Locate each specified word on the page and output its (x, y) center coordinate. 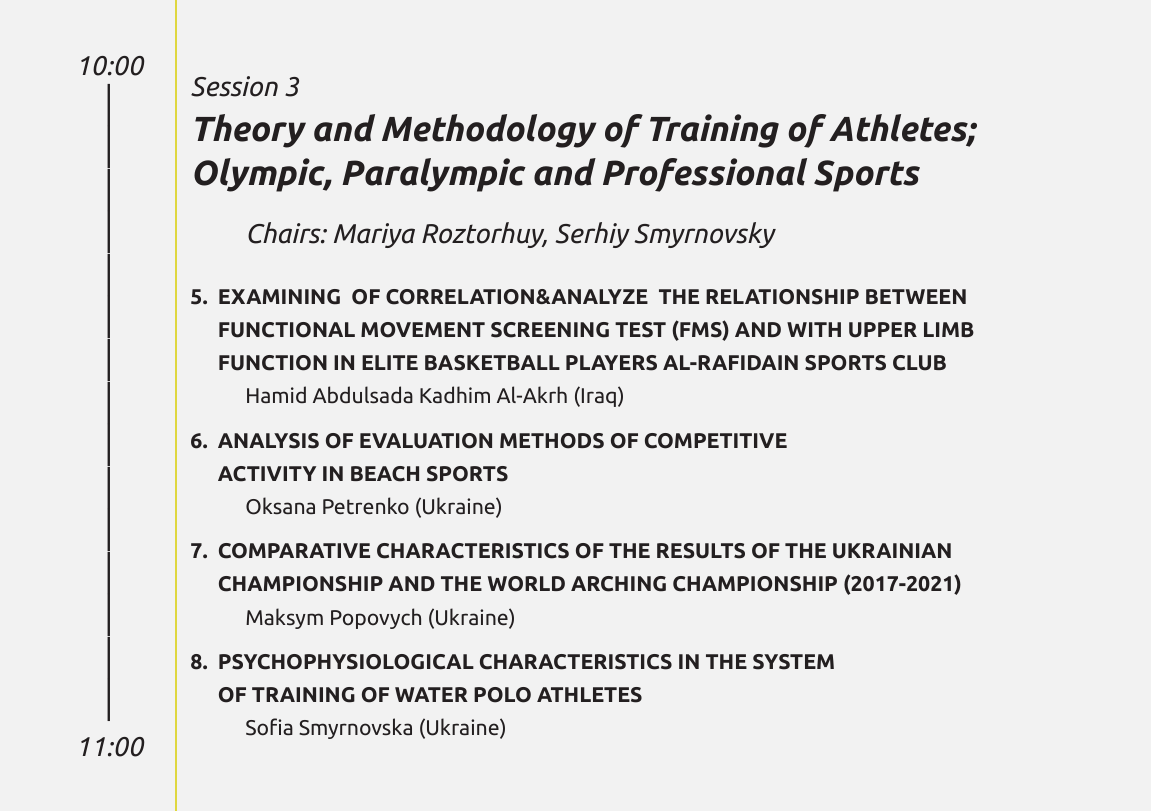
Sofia (269, 727)
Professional (705, 175)
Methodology (489, 131)
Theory (250, 131)
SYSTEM (793, 662)
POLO (502, 695)
